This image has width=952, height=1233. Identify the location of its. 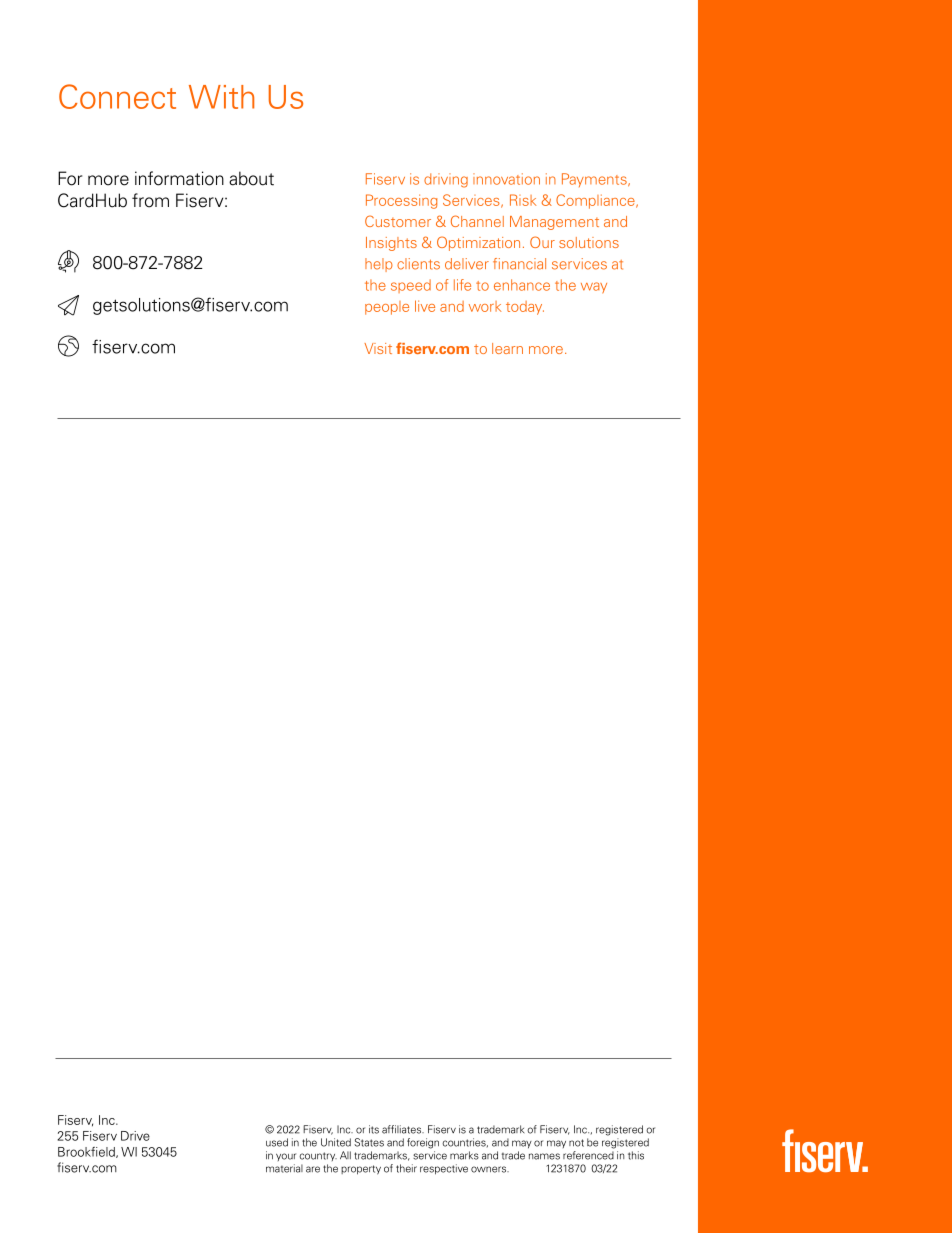
(374, 1129).
